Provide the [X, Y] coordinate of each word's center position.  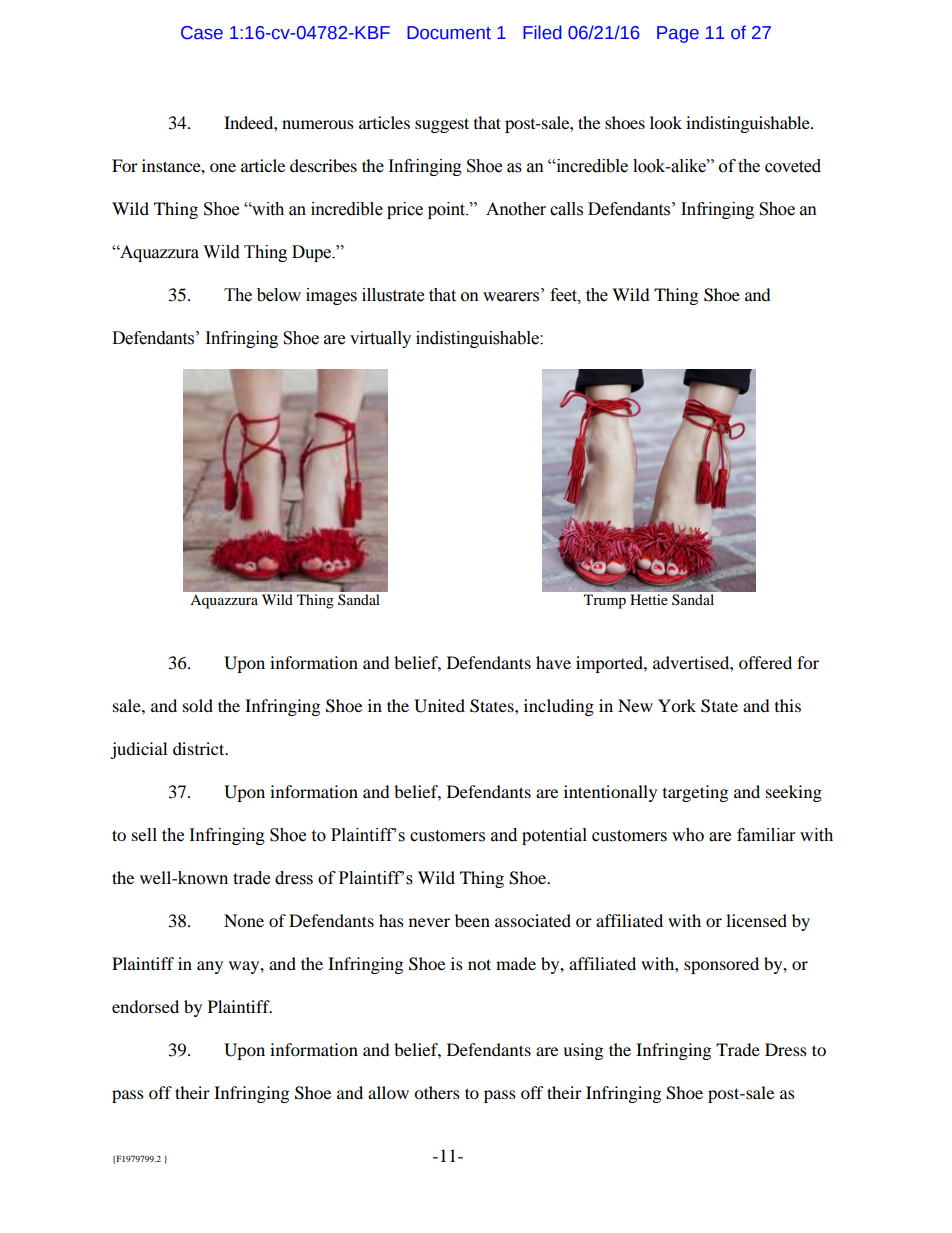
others [437, 1092]
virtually [380, 339]
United [439, 706]
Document [449, 33]
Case [202, 33]
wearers [511, 297]
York [677, 705]
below [279, 295]
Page [678, 34]
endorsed [145, 1006]
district [200, 748]
